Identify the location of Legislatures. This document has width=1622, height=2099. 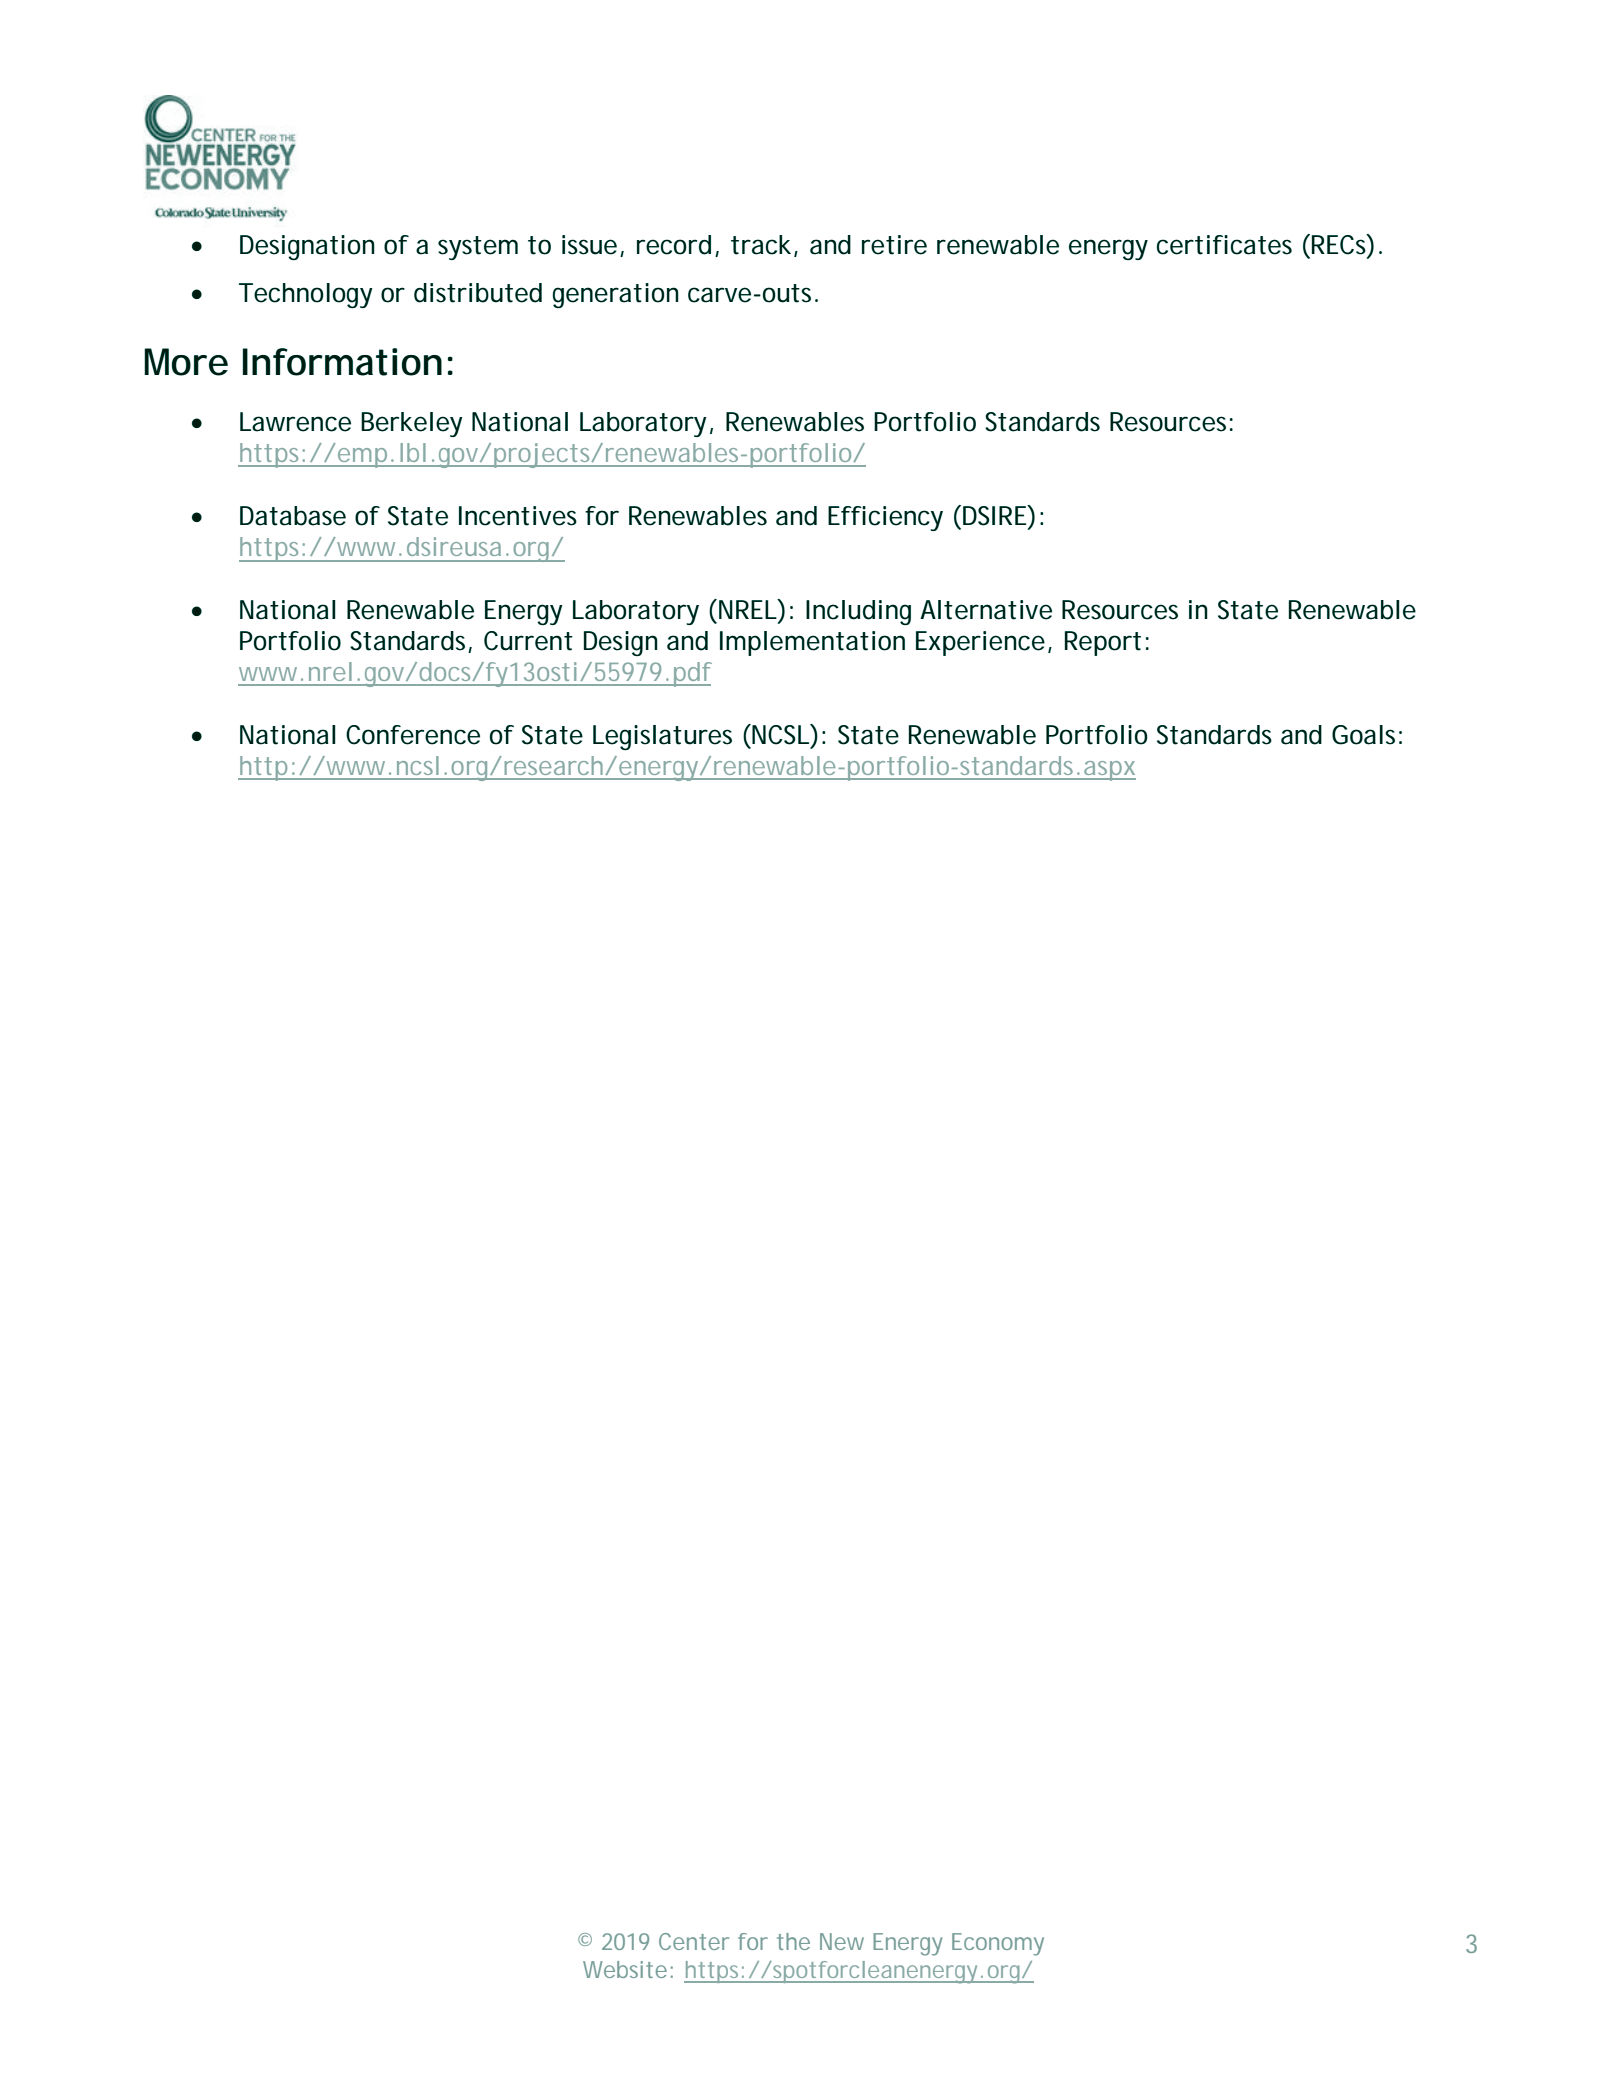
(662, 737).
